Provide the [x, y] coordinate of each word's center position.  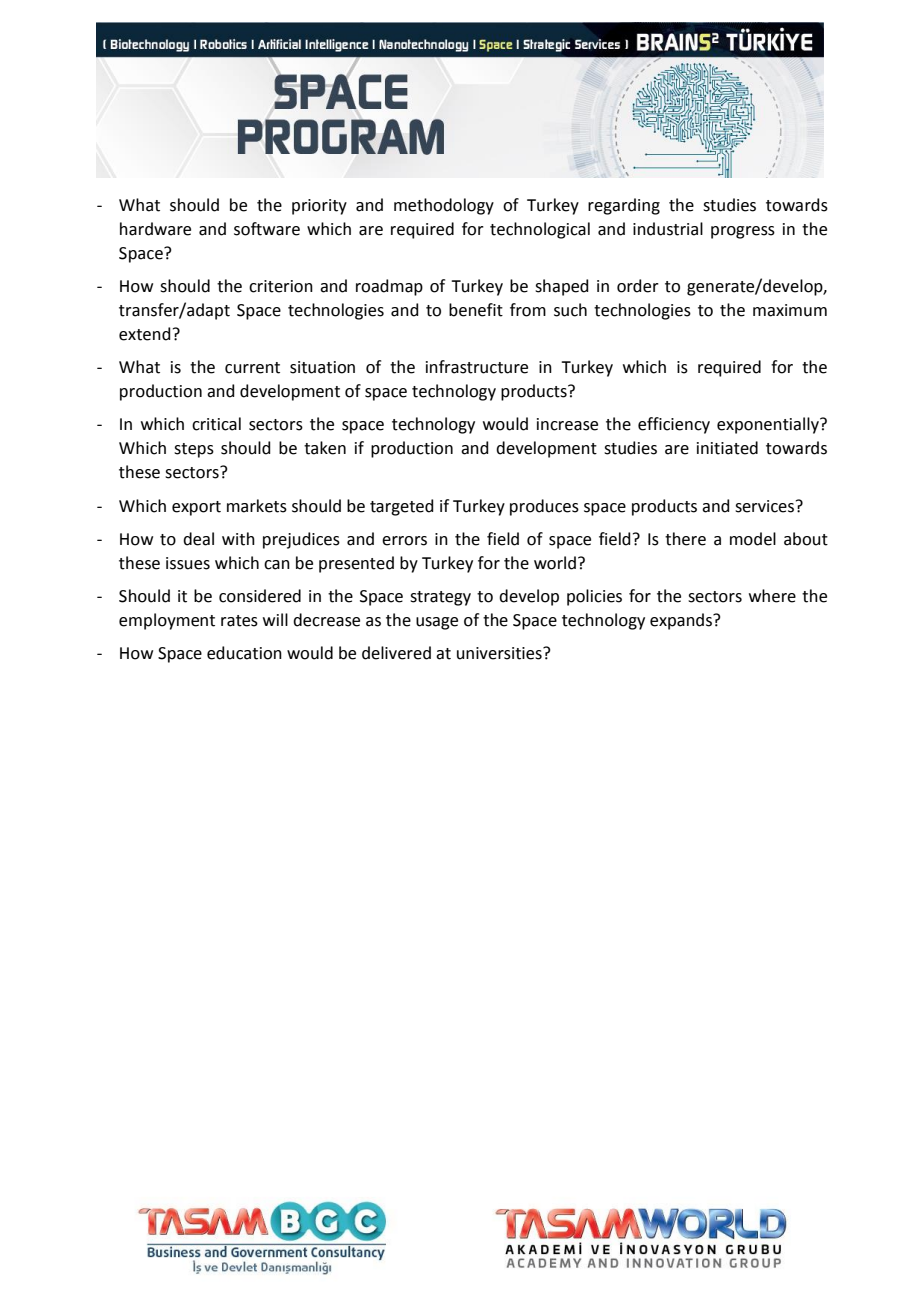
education [244, 653]
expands [682, 621]
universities [500, 653]
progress [743, 232]
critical [216, 424]
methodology [444, 206]
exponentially [769, 425]
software [267, 229]
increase [567, 424]
